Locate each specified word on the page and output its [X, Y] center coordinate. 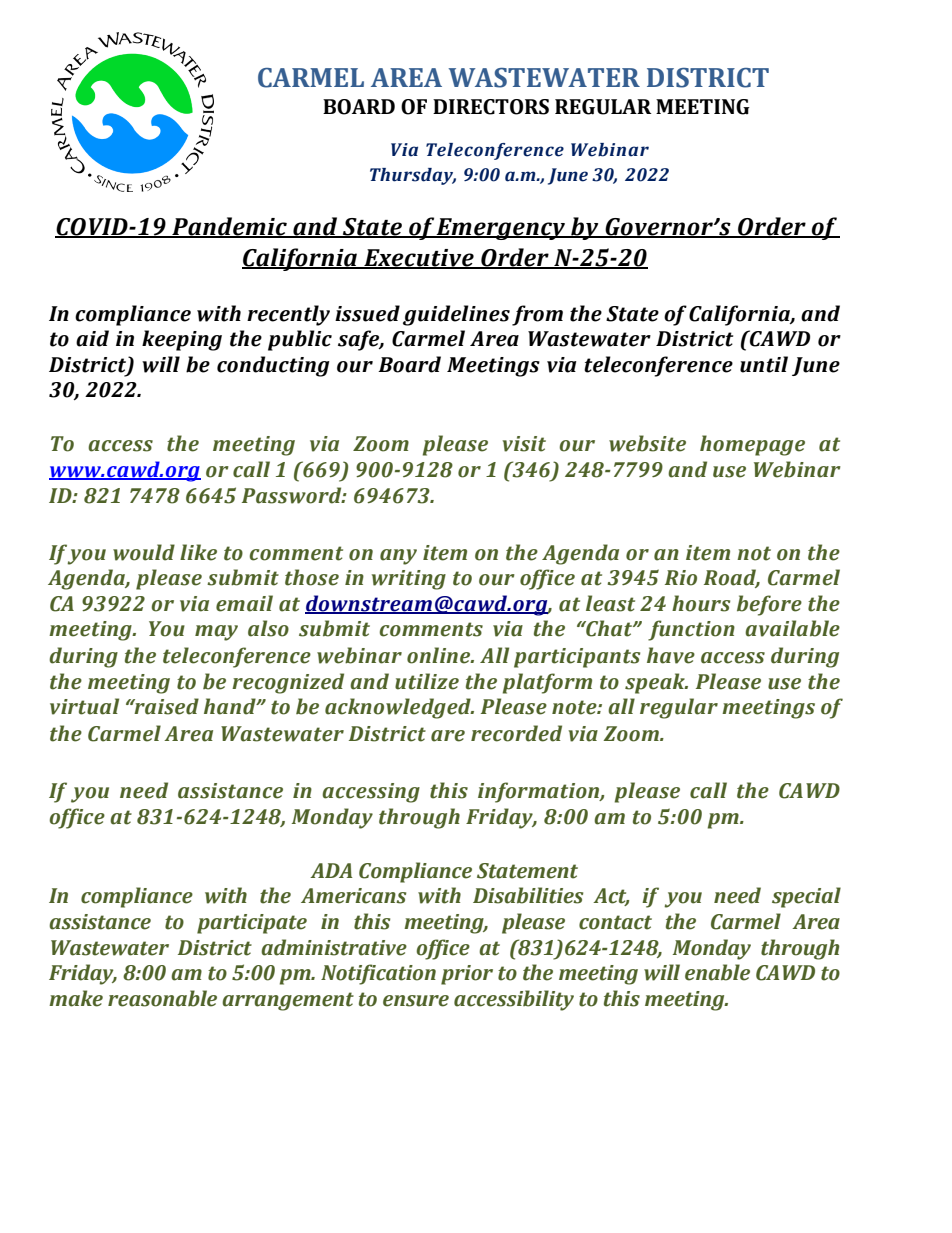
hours [701, 603]
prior [467, 975]
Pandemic [229, 227]
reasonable [162, 998]
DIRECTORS [491, 107]
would [144, 552]
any [398, 557]
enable [717, 972]
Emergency [501, 229]
